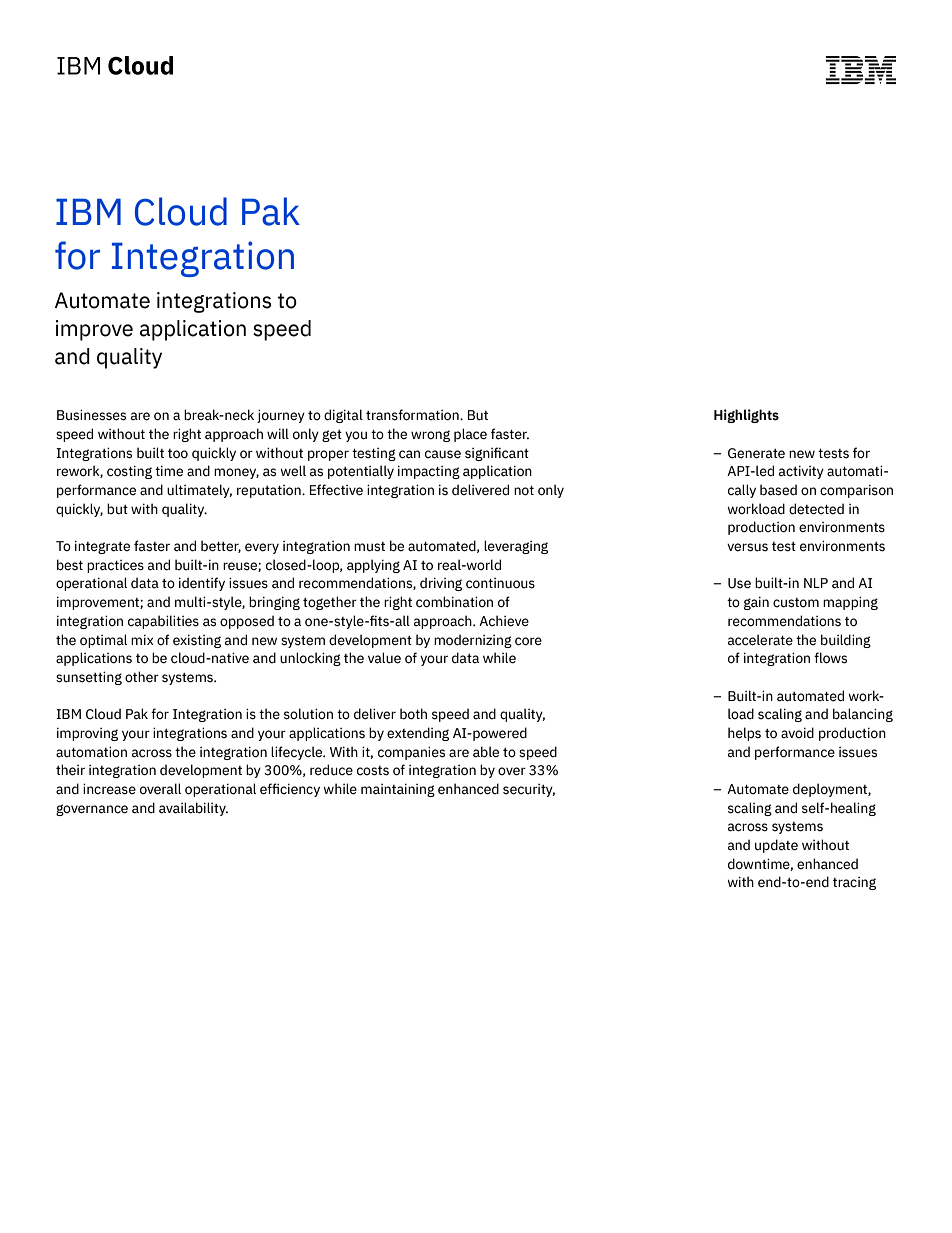 This document has height=1233, width=952. Describe the element at coordinates (776, 846) in the document. I see `update` at that location.
